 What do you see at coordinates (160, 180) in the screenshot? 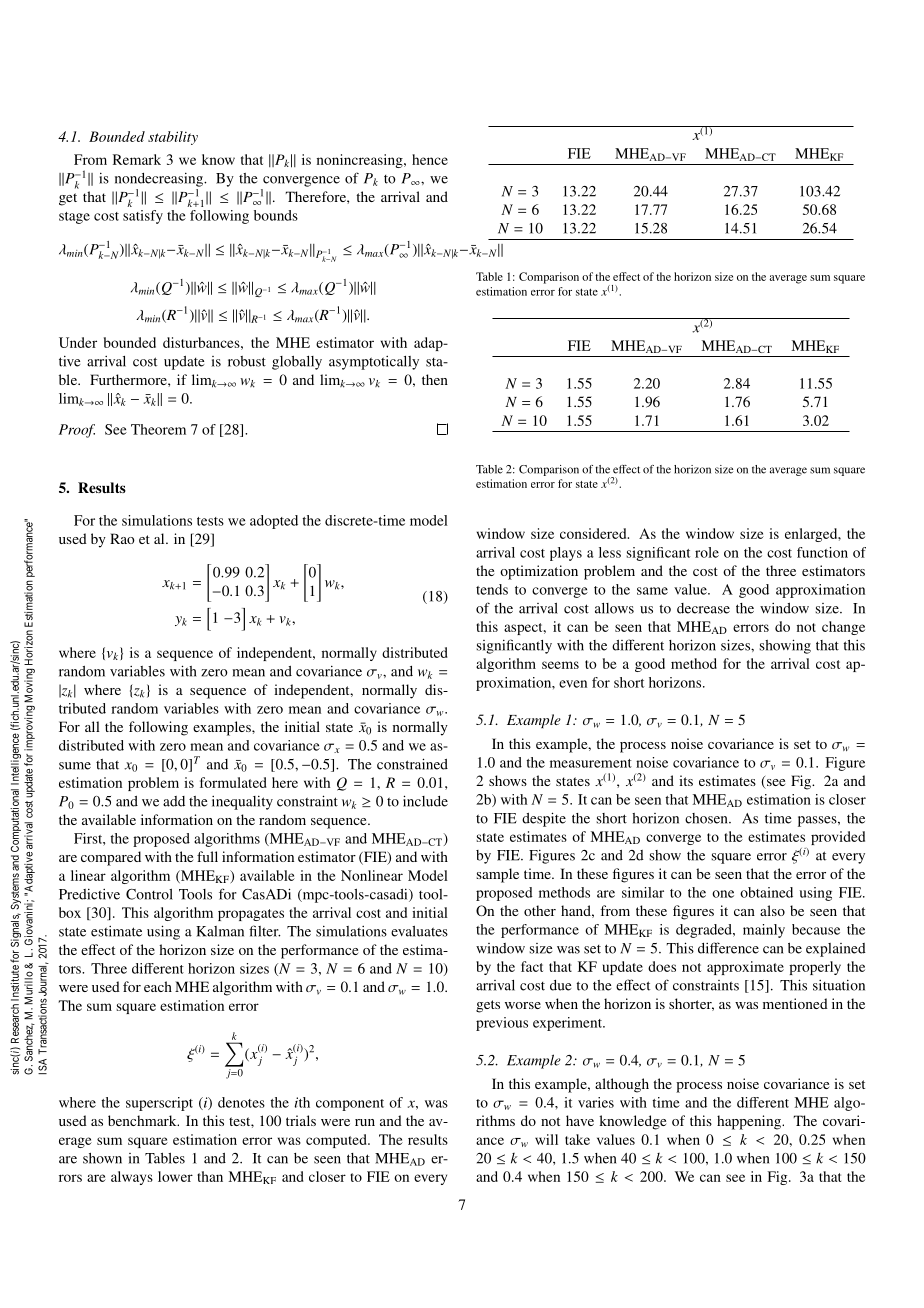
I see `nondecreasing` at bounding box center [160, 180].
